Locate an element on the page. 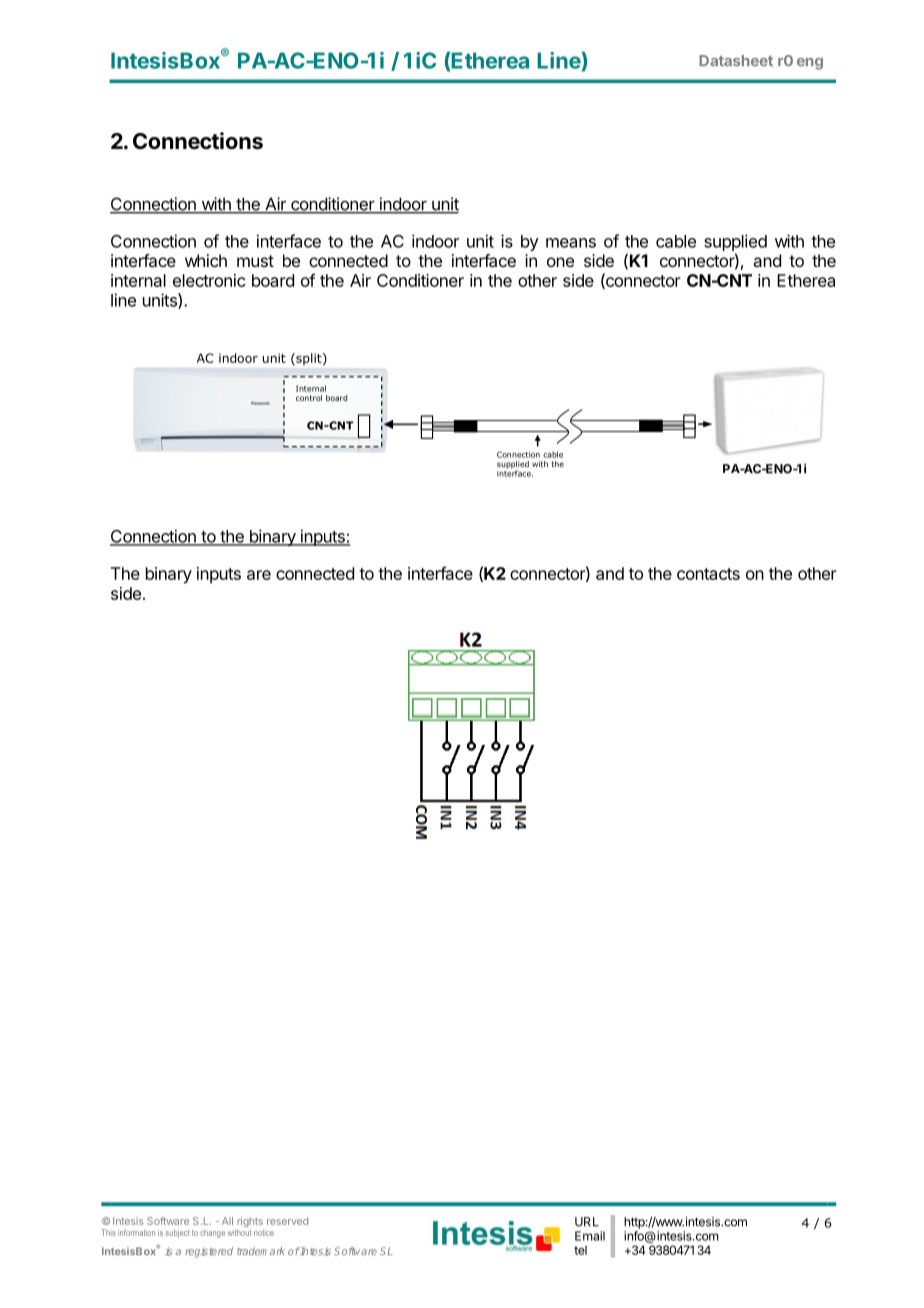 The height and width of the image is (1308, 924). All is located at coordinates (227, 1221).
